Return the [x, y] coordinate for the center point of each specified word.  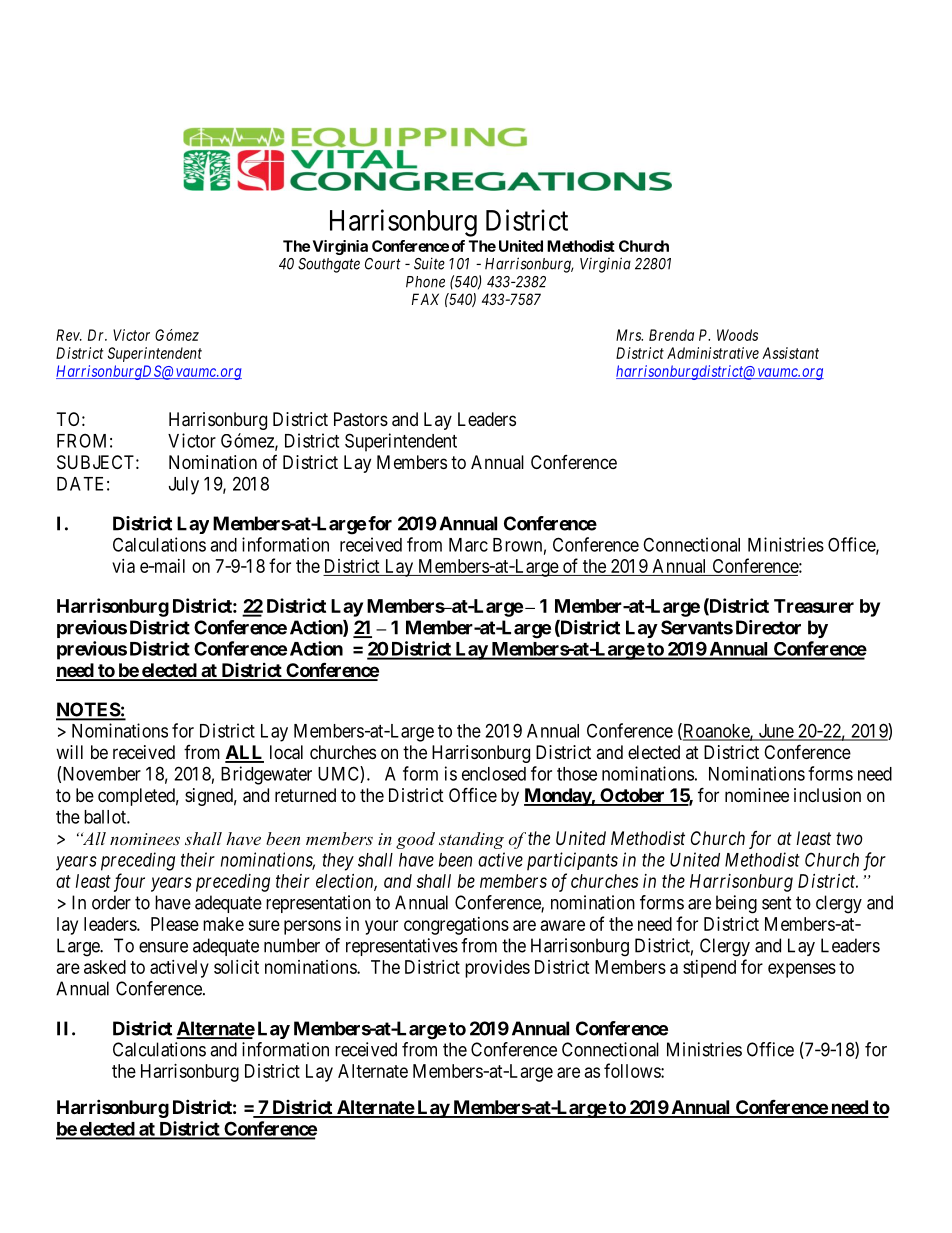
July [184, 486]
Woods [737, 335]
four [129, 882]
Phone [425, 282]
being [736, 904]
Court [383, 264]
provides [497, 969]
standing [471, 840]
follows [633, 1070]
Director [768, 627]
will [69, 752]
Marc [468, 545]
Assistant [790, 353]
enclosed [494, 774]
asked [105, 967]
